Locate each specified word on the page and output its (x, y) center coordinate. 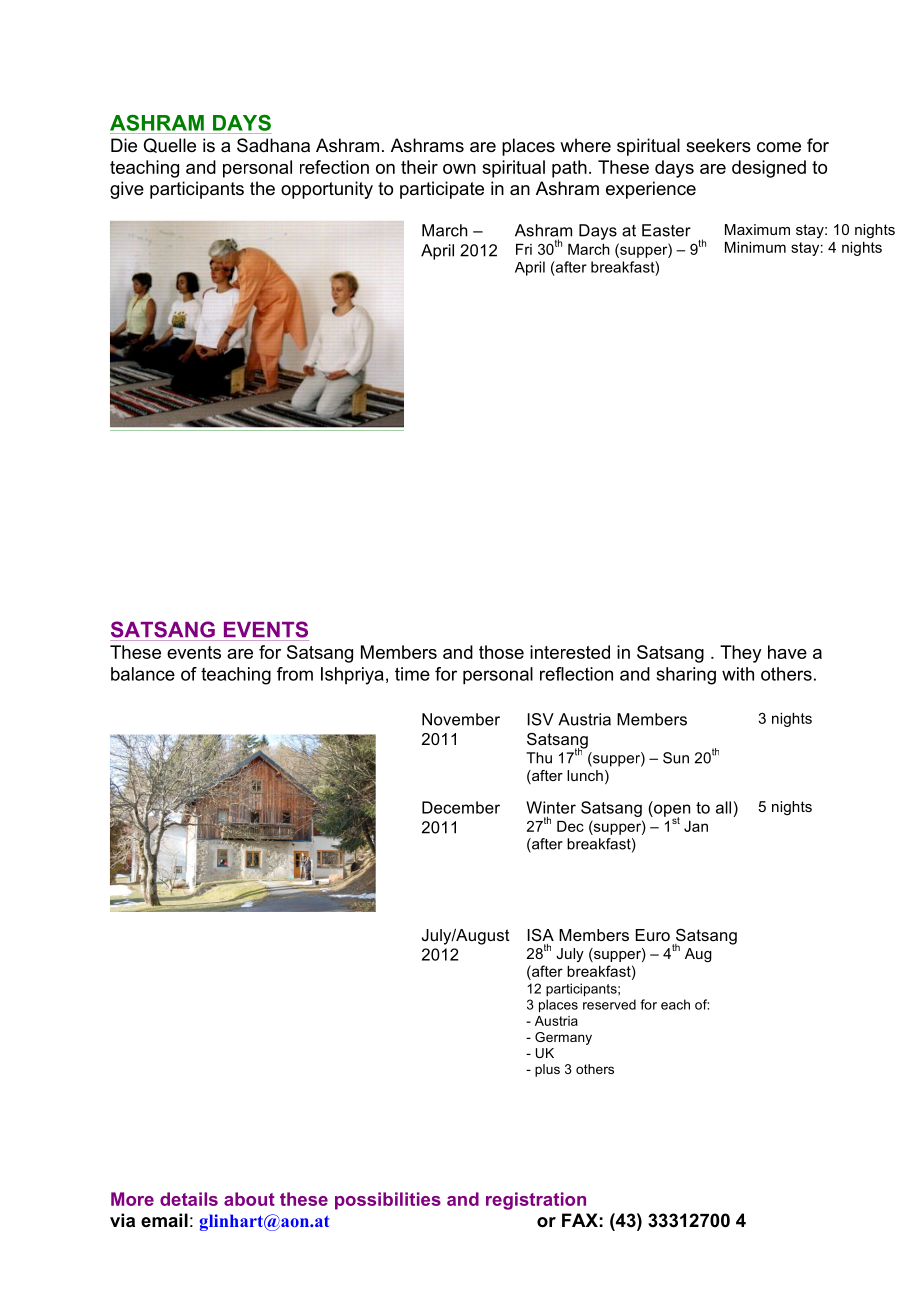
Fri (524, 249)
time (412, 674)
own (459, 169)
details (189, 1199)
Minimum (755, 247)
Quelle (170, 145)
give (127, 190)
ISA (541, 934)
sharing (686, 676)
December (461, 807)
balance (143, 674)
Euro (653, 935)
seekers (718, 145)
